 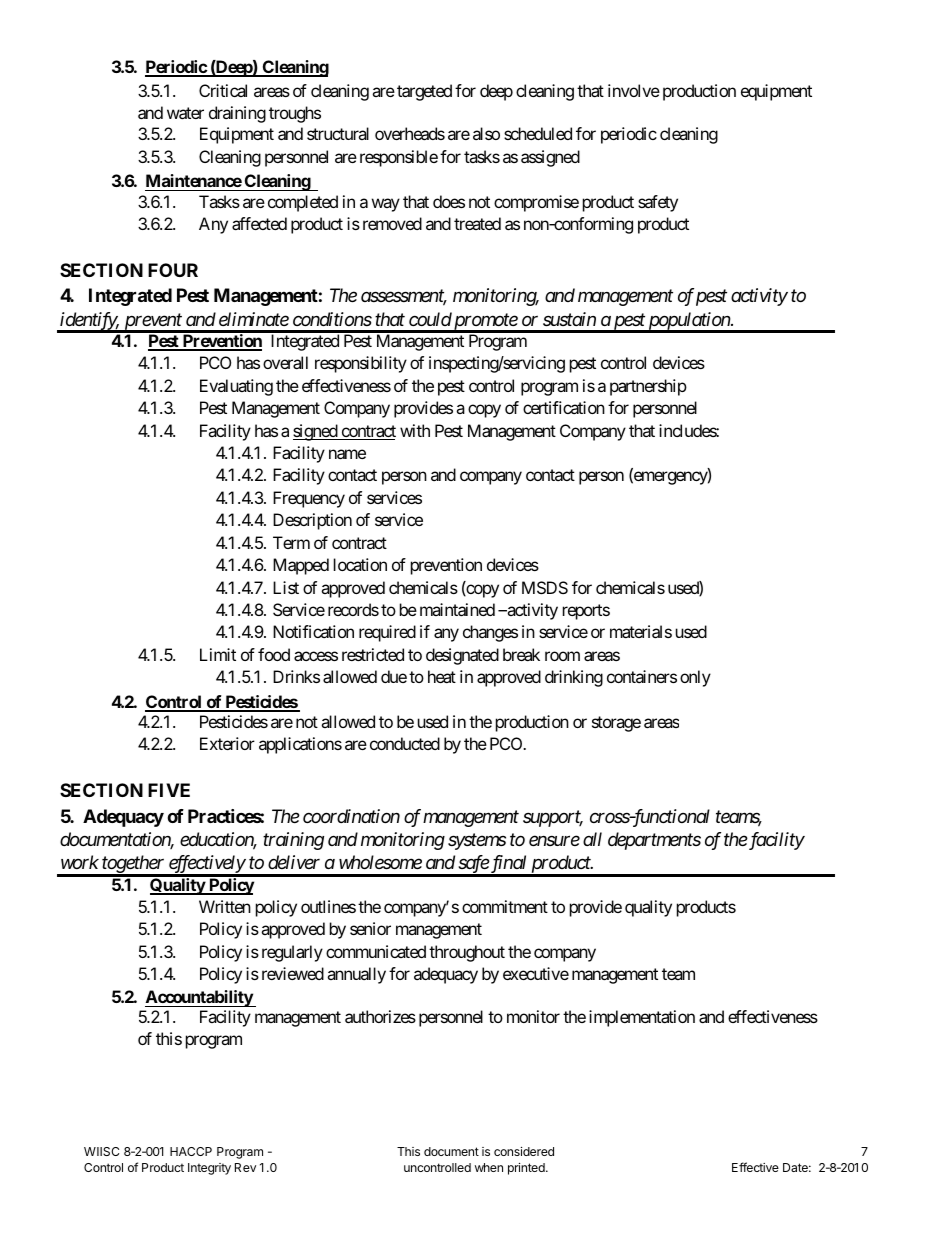 I want to click on wholesome, so click(x=380, y=862).
